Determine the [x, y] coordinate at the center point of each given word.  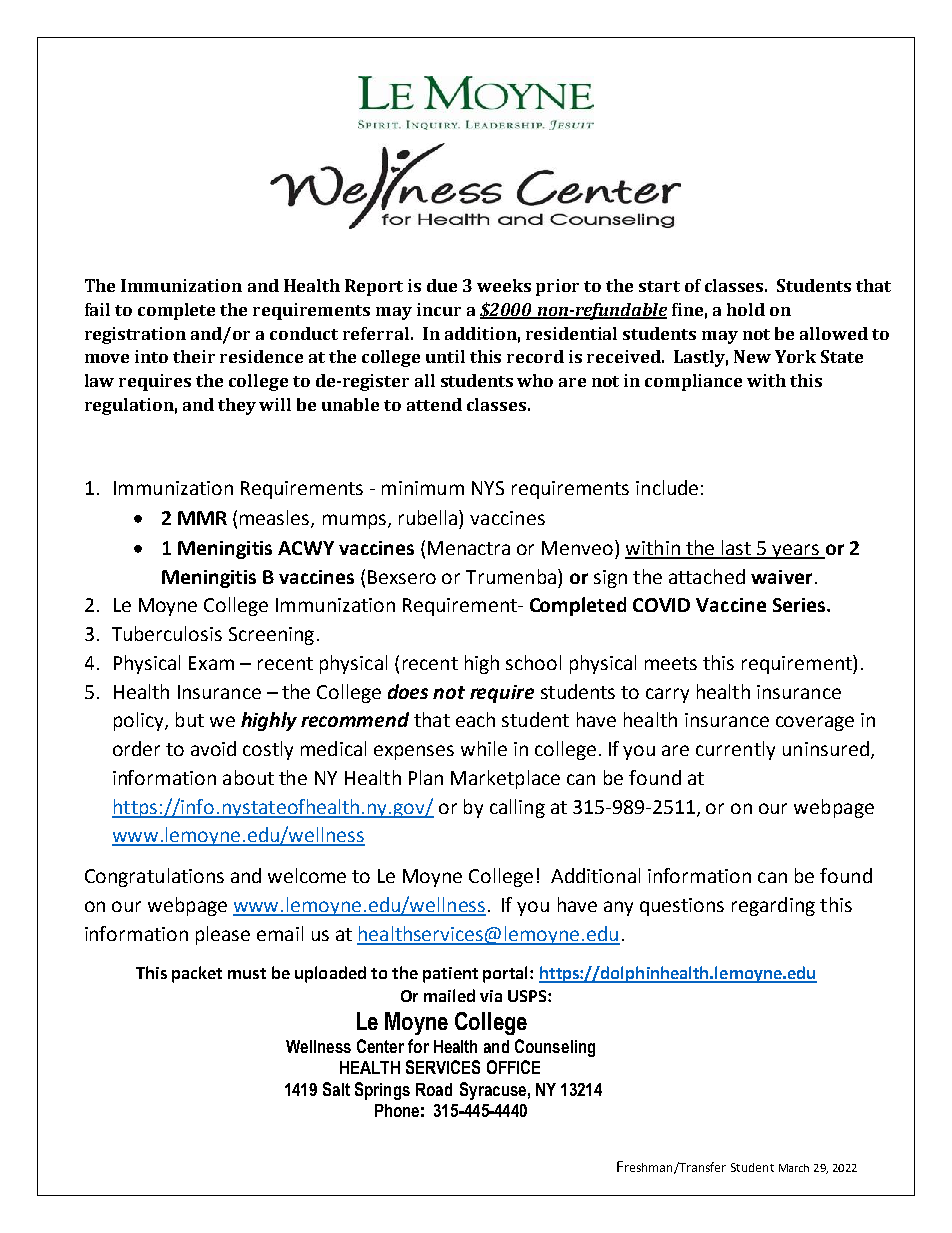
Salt [336, 1089]
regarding [773, 906]
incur [439, 309]
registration [135, 335]
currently [735, 750]
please [223, 935]
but [190, 719]
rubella [429, 517]
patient [450, 975]
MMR [202, 518]
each [475, 719]
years [796, 551]
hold [746, 309]
